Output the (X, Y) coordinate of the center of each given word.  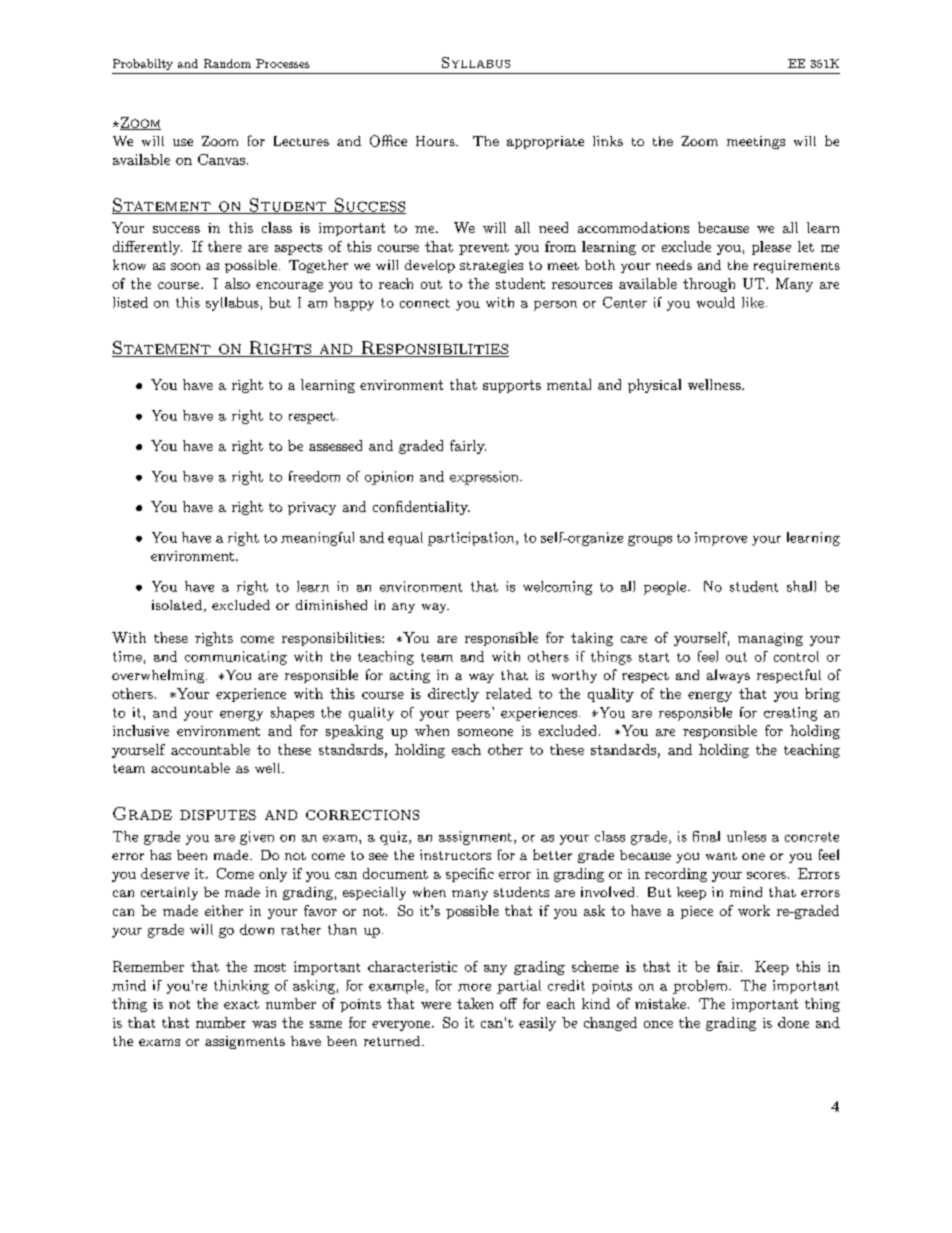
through (709, 285)
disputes (218, 815)
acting (410, 676)
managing (770, 639)
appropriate (545, 142)
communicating (236, 658)
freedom (314, 476)
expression (485, 478)
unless (746, 836)
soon (185, 266)
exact (241, 1004)
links (608, 141)
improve (721, 539)
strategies (491, 266)
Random (227, 63)
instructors (455, 855)
